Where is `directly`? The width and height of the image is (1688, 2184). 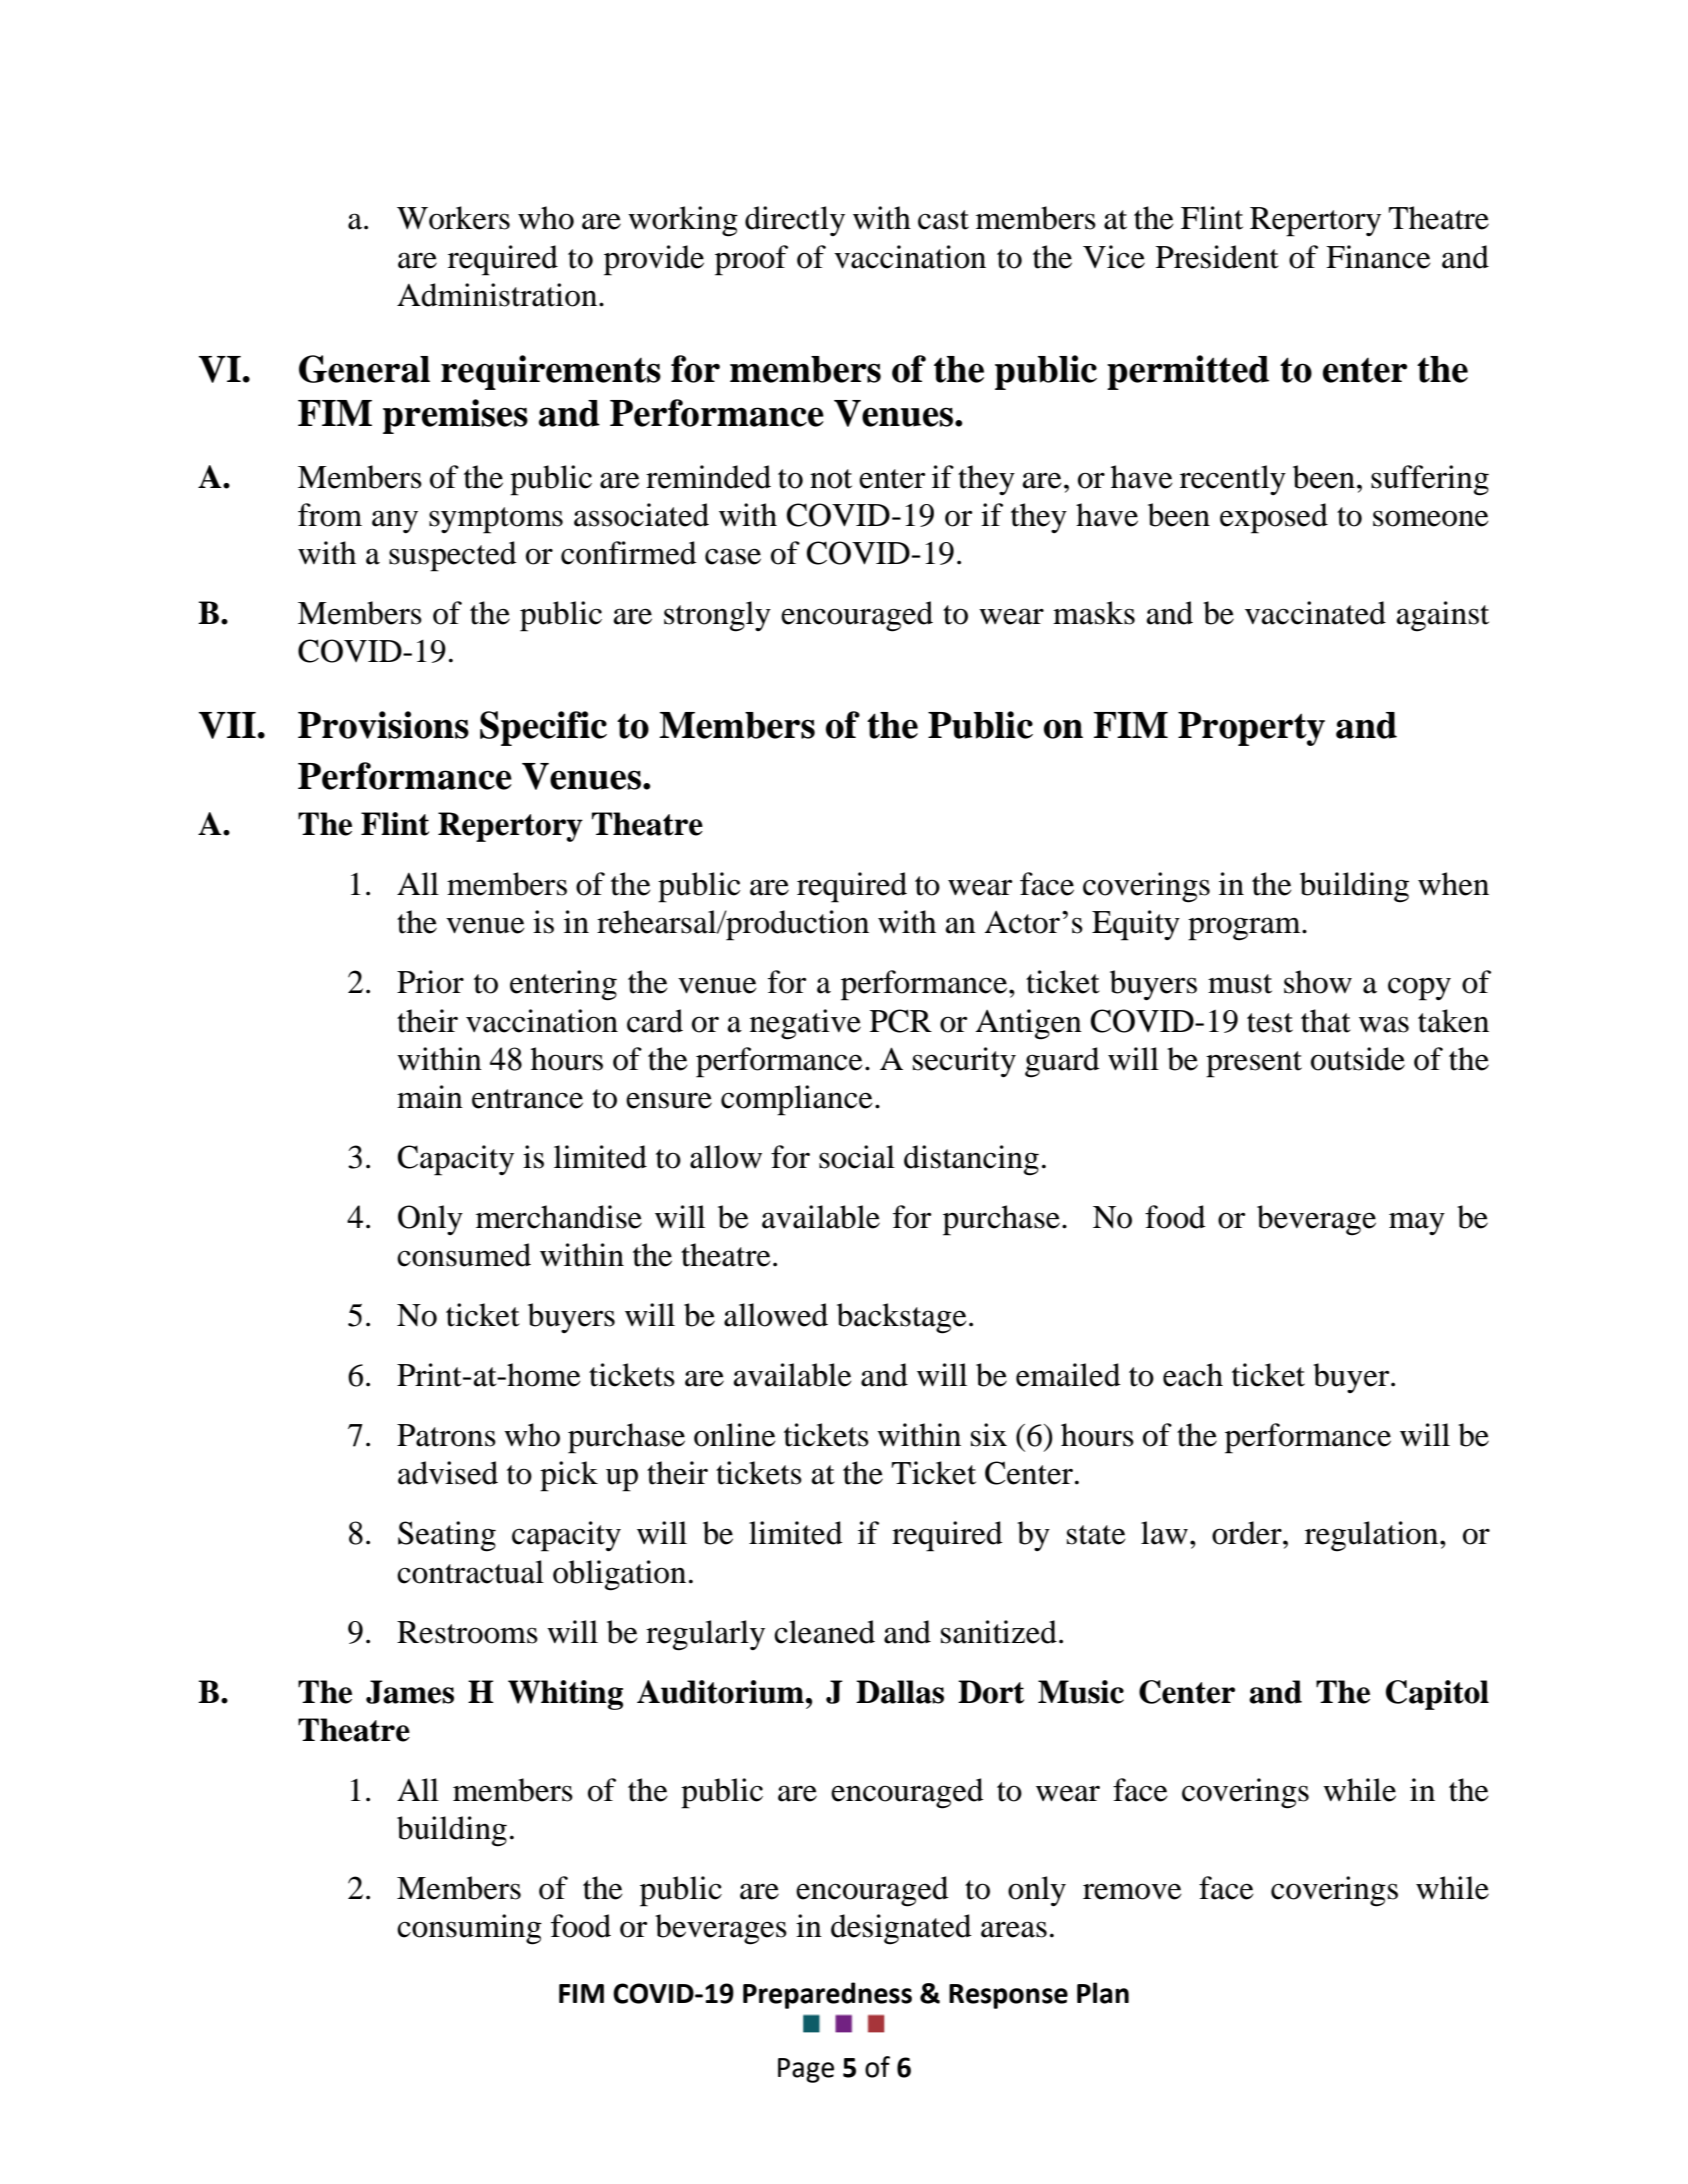 directly is located at coordinates (795, 221).
